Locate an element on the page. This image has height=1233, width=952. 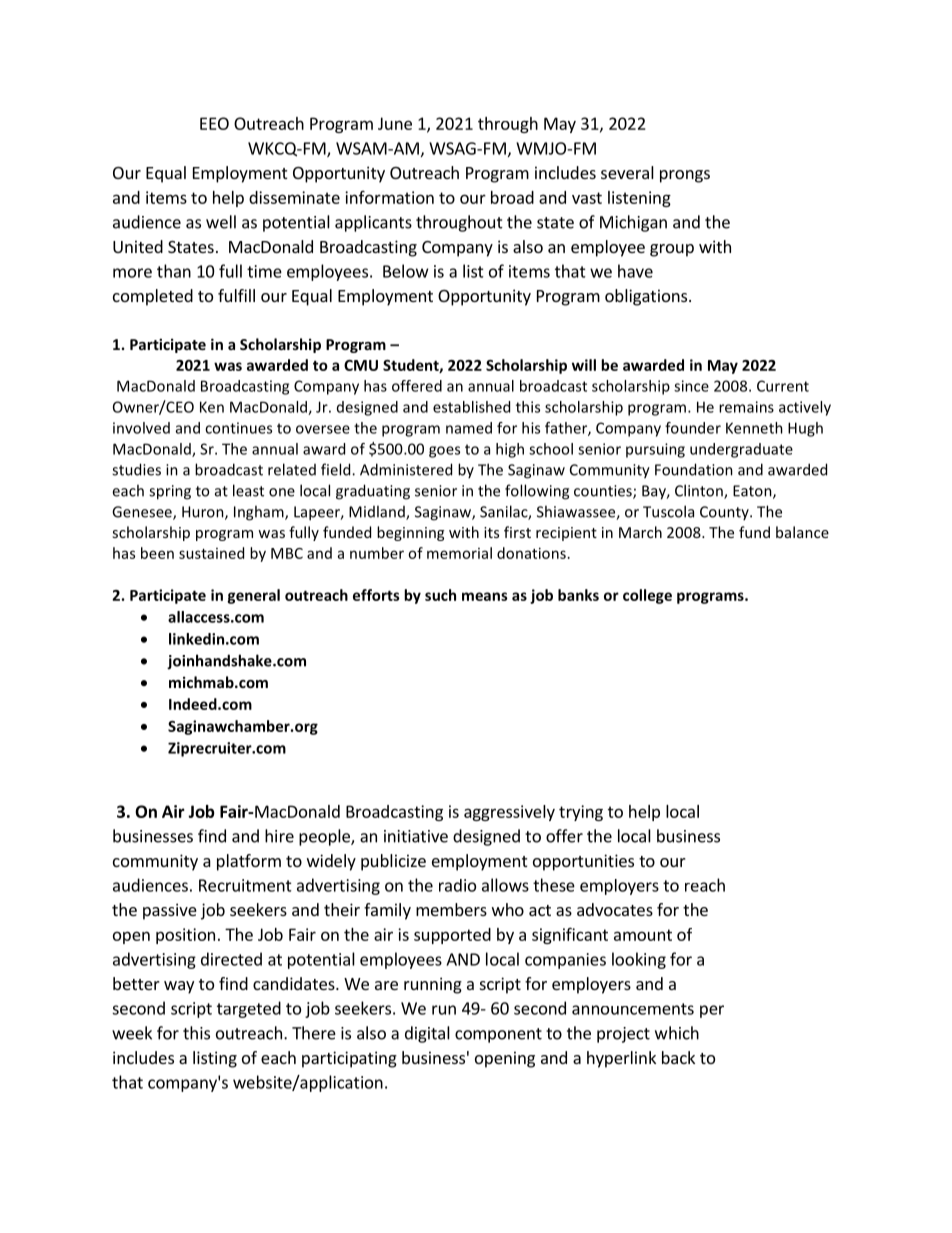
prongs is located at coordinates (685, 176).
